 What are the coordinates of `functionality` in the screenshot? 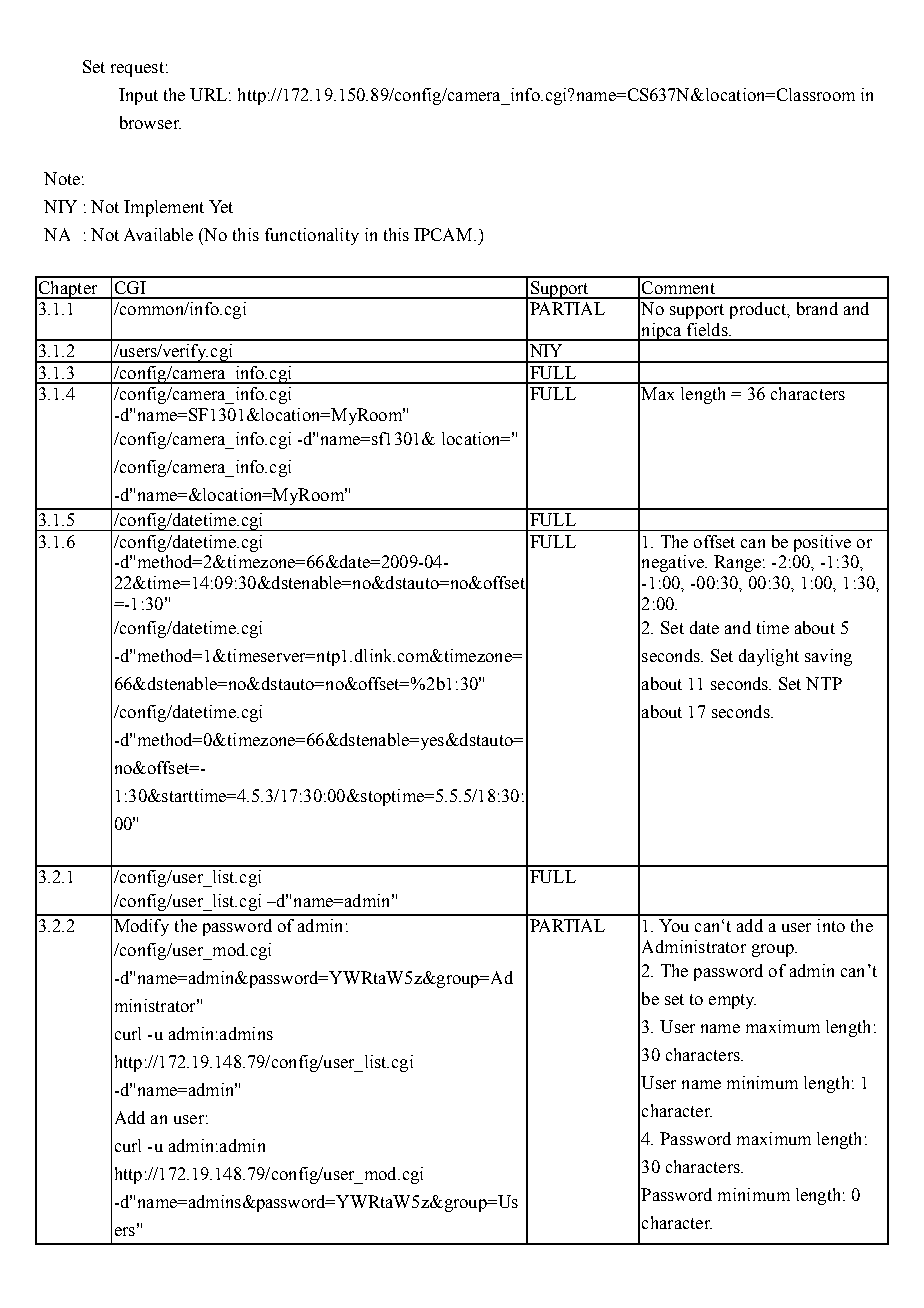 It's located at (312, 236).
